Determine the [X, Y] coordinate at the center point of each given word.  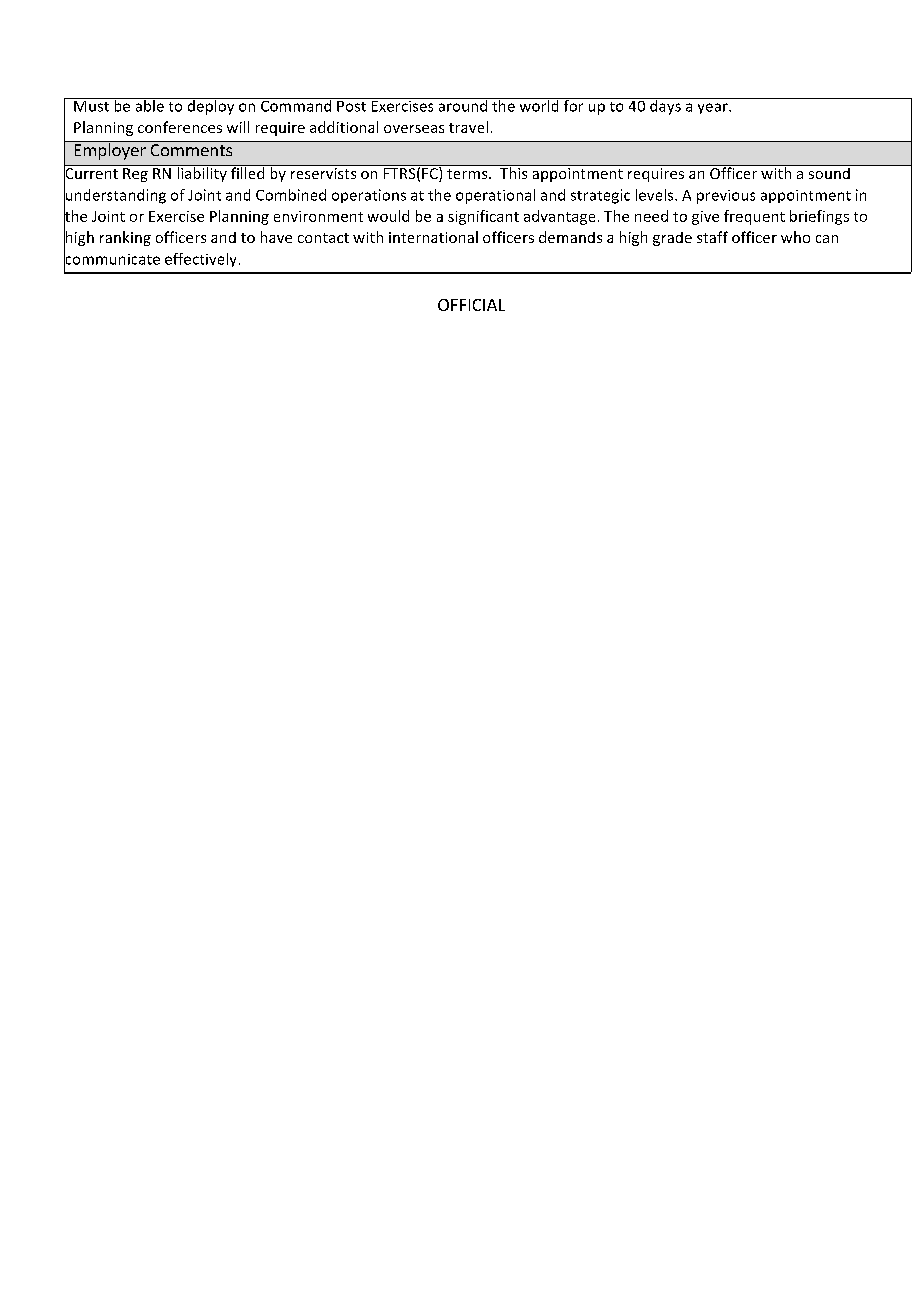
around [463, 105]
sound [829, 172]
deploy [211, 106]
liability [202, 173]
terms [468, 174]
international [433, 237]
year [714, 108]
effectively [200, 260]
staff [712, 237]
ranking [125, 238]
